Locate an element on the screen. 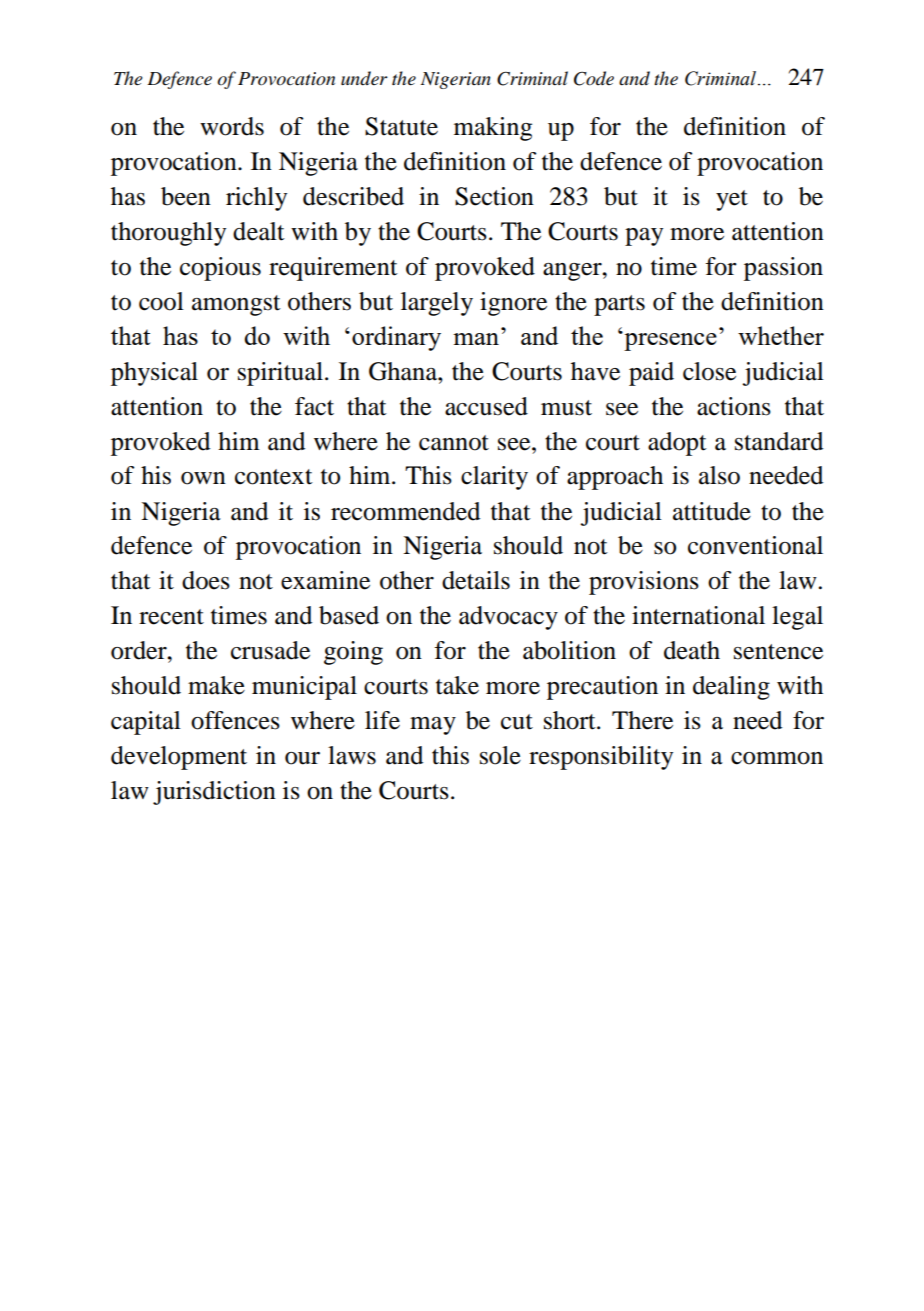  dealt is located at coordinates (259, 231).
